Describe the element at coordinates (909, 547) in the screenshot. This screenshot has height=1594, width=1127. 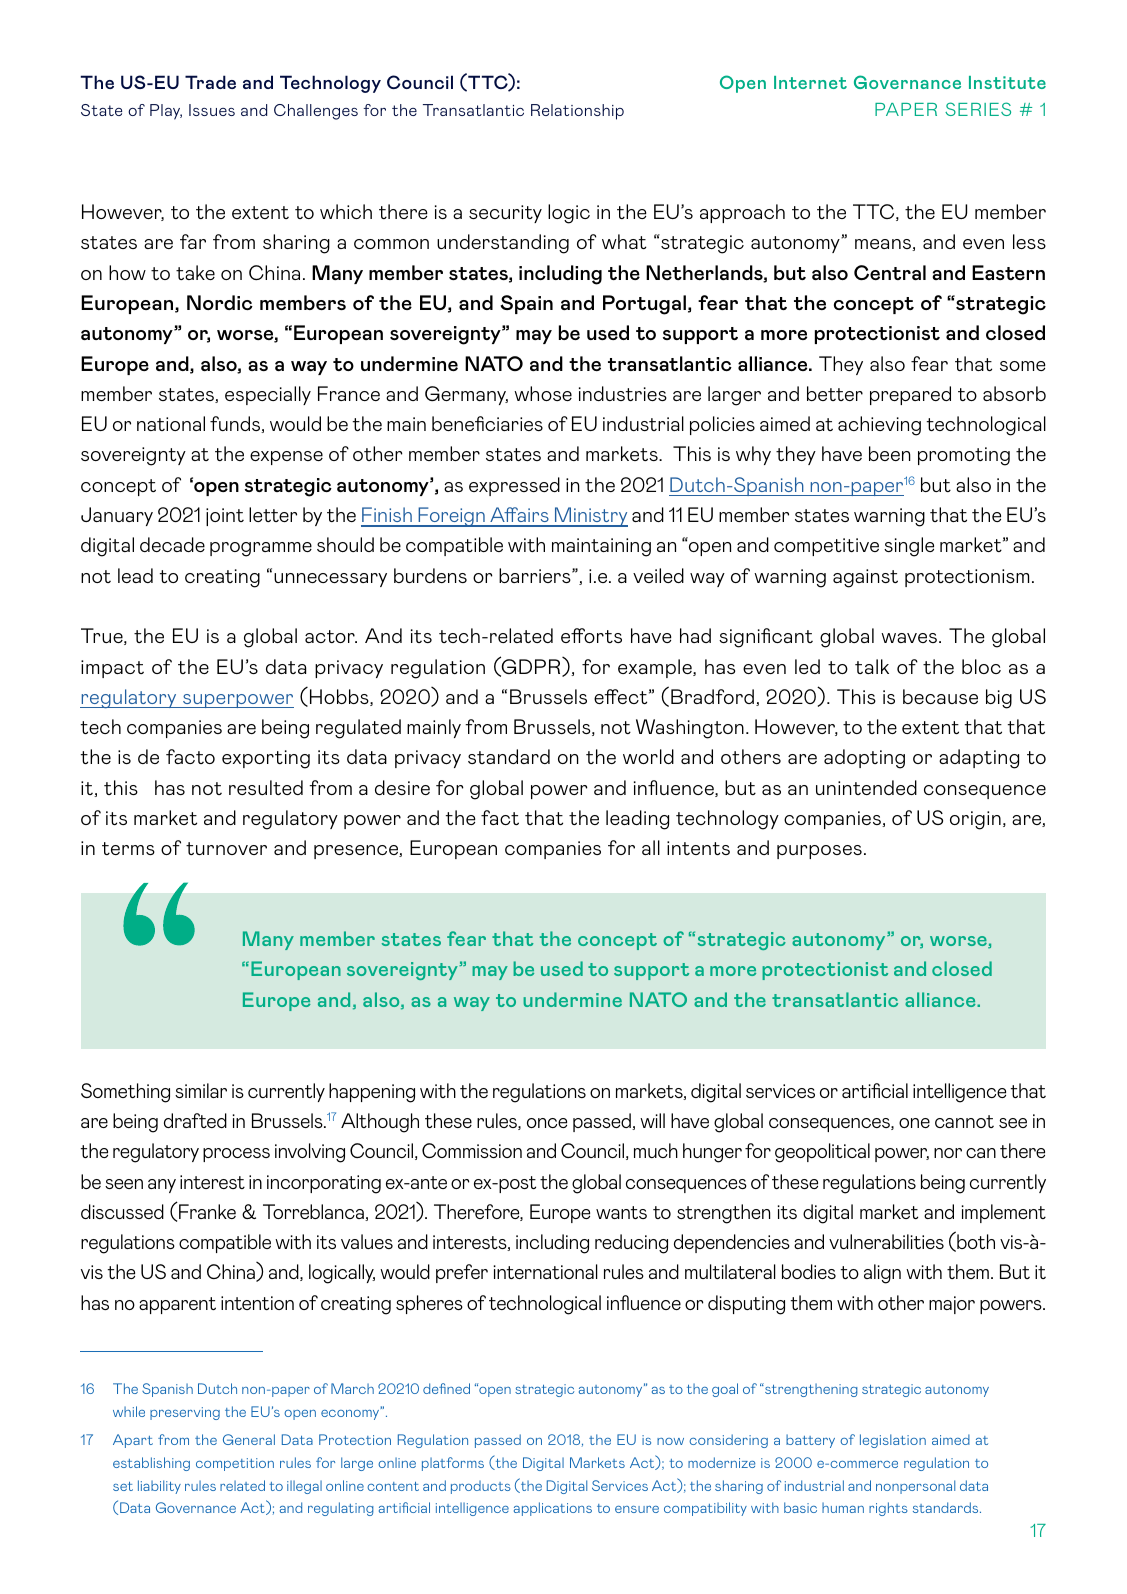
I see `single` at that location.
